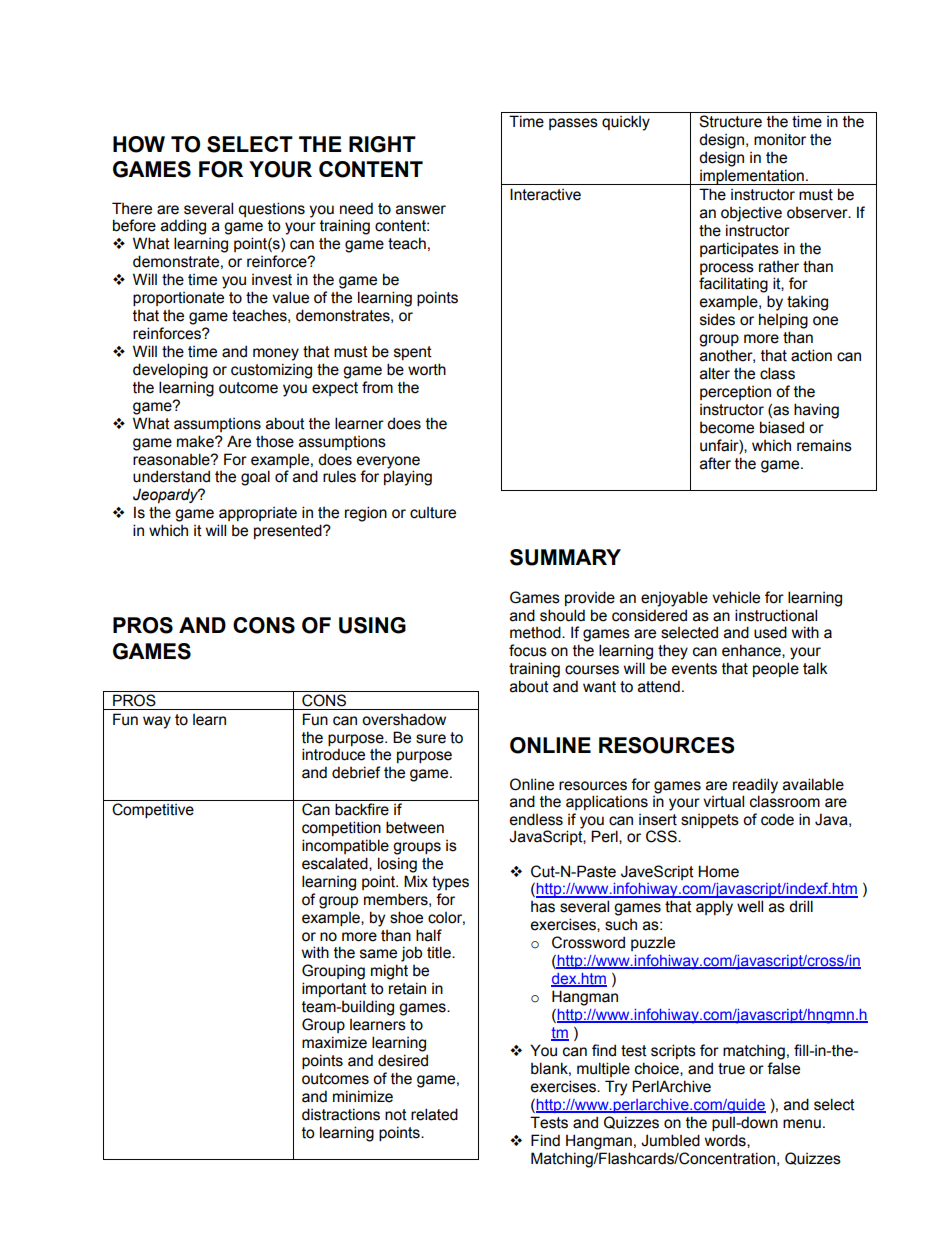 This image has height=1233, width=952. What do you see at coordinates (139, 144) in the image?
I see `HOW` at bounding box center [139, 144].
